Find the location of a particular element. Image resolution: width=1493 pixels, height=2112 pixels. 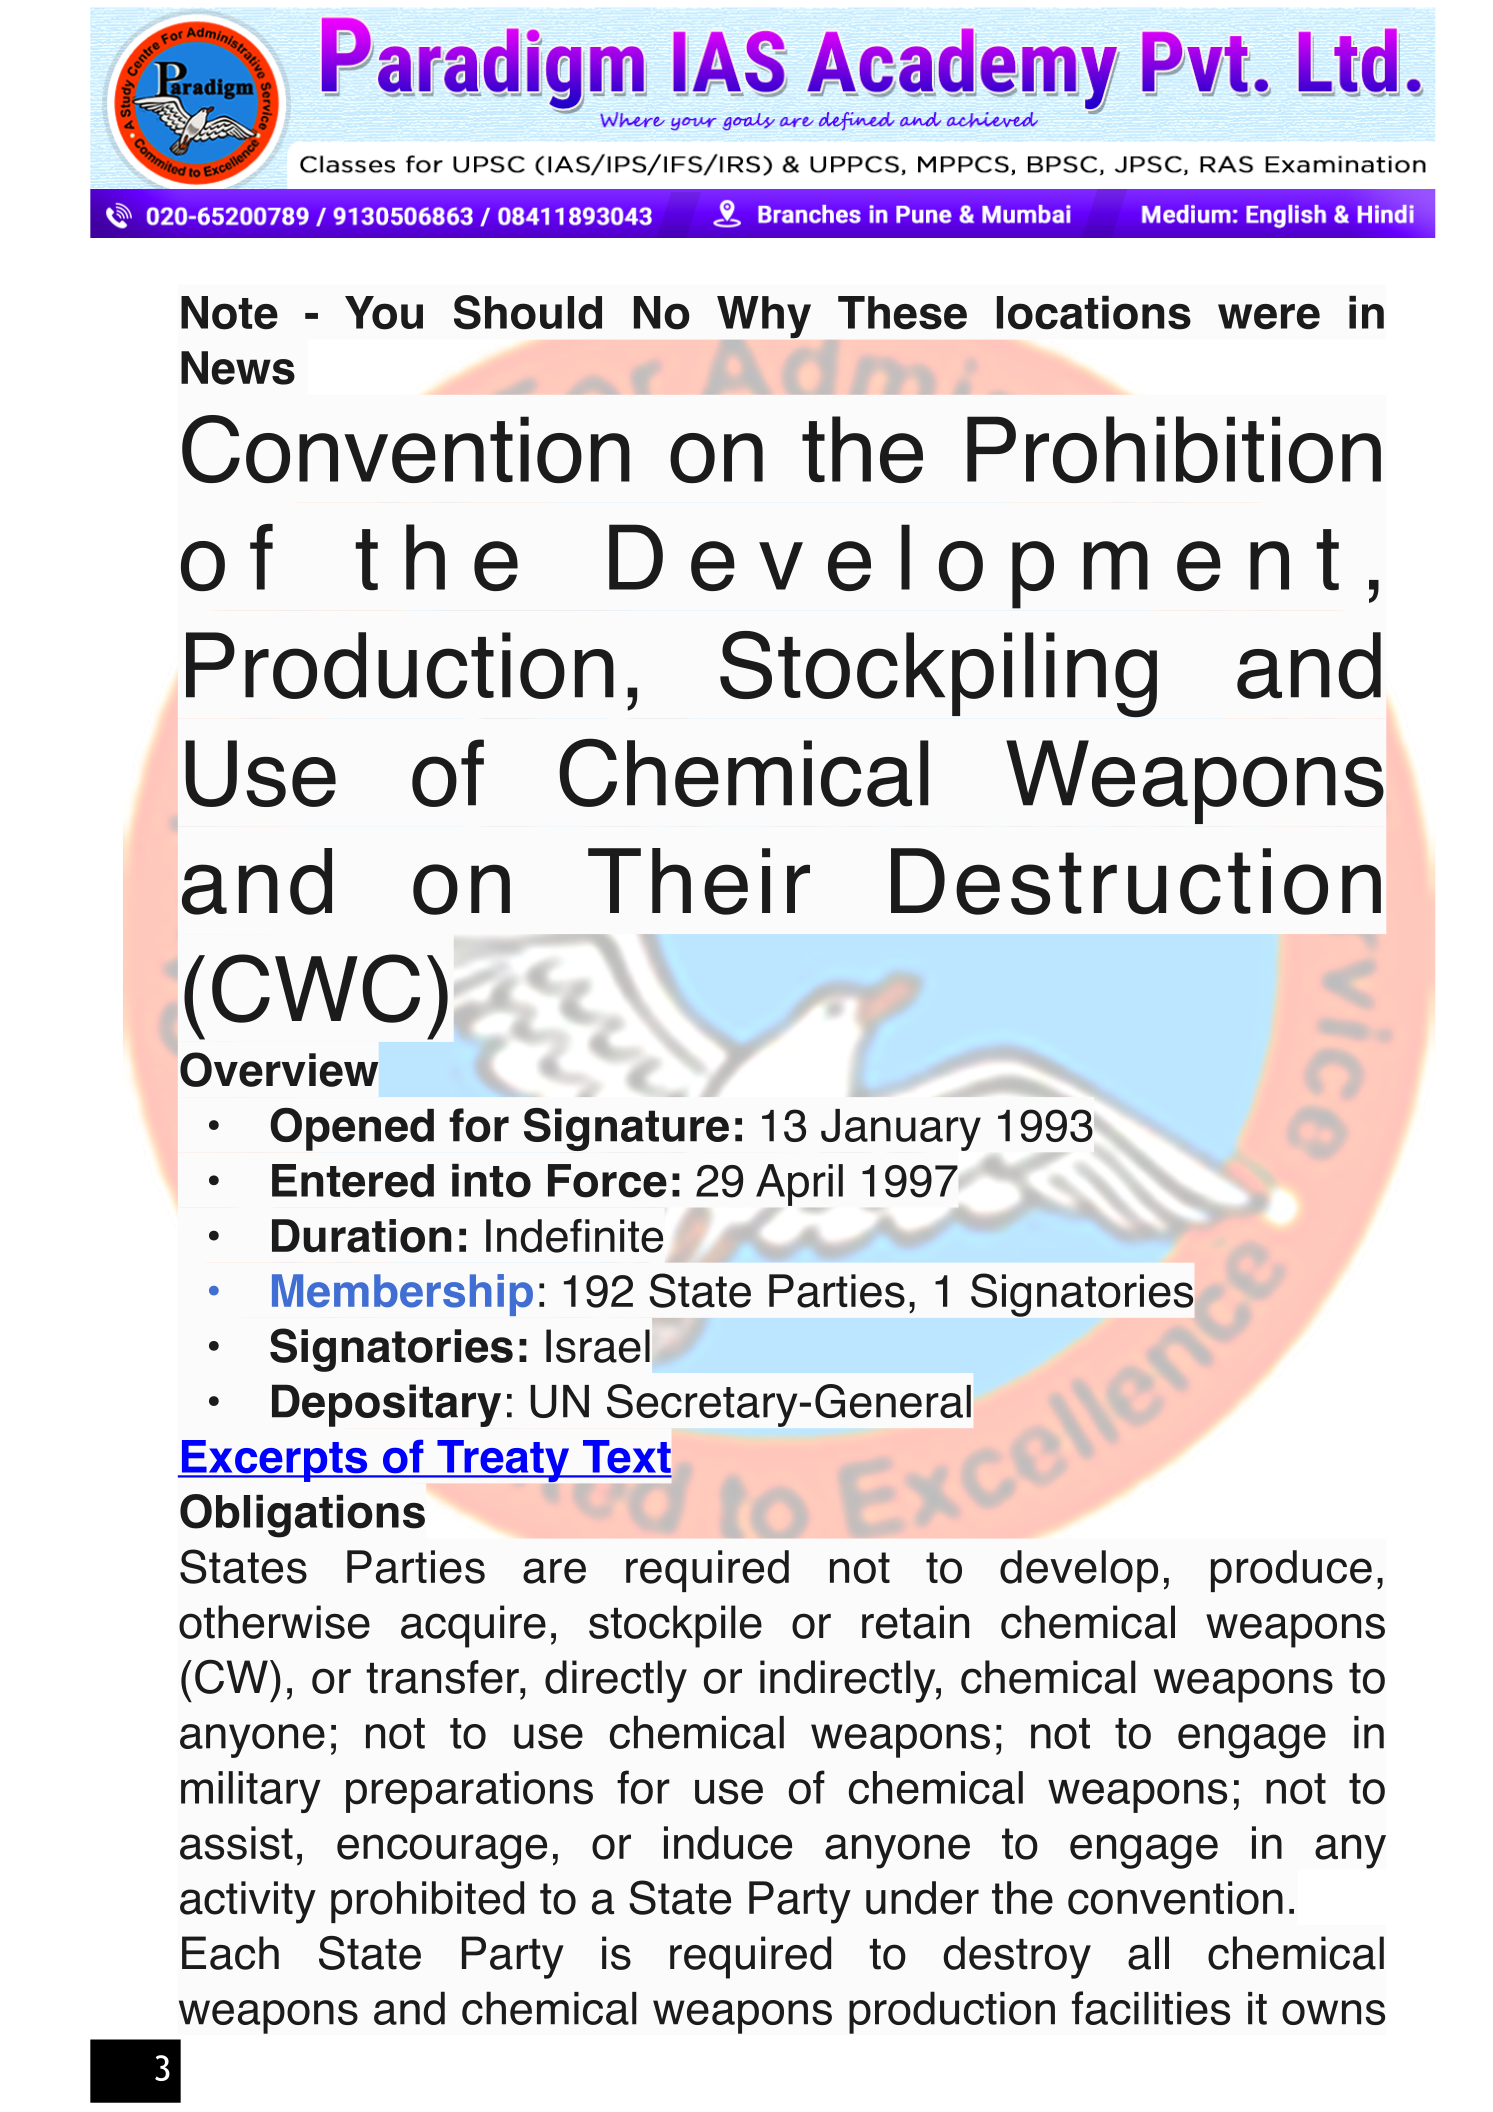

produce is located at coordinates (1291, 1571).
